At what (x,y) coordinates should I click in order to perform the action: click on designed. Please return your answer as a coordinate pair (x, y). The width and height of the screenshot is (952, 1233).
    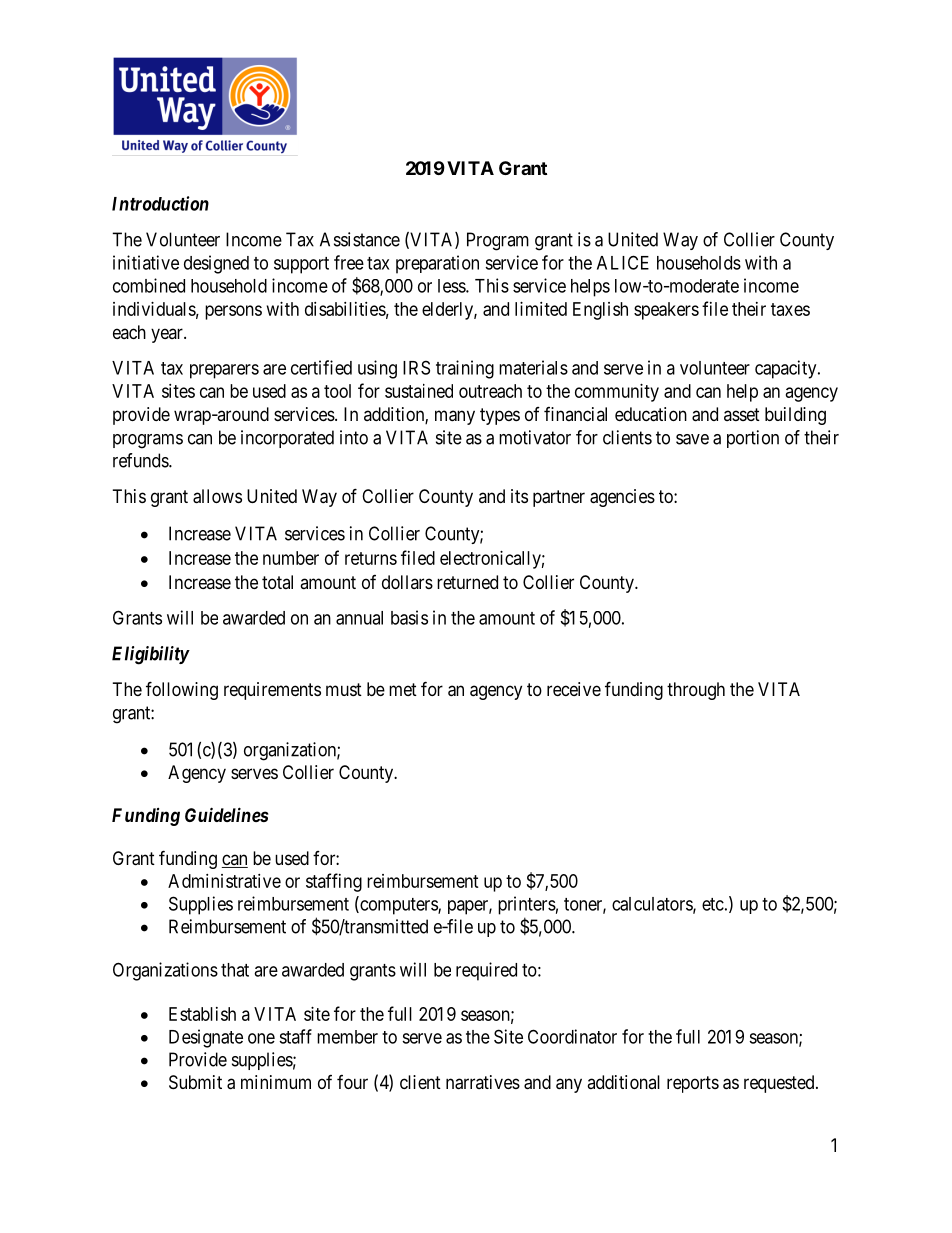
    Looking at the image, I should click on (216, 264).
